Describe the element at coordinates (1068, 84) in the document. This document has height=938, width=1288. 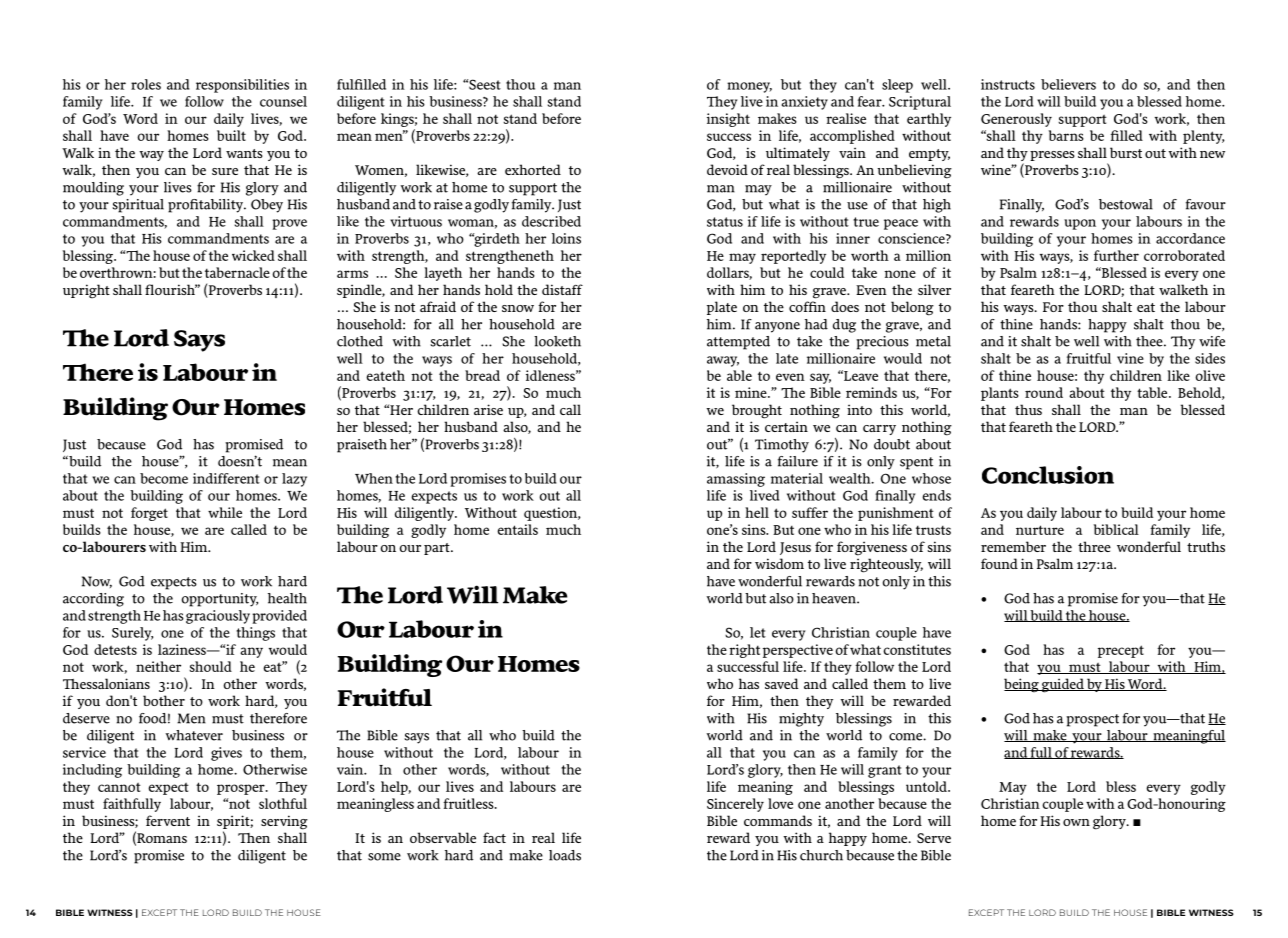
I see `believers` at that location.
